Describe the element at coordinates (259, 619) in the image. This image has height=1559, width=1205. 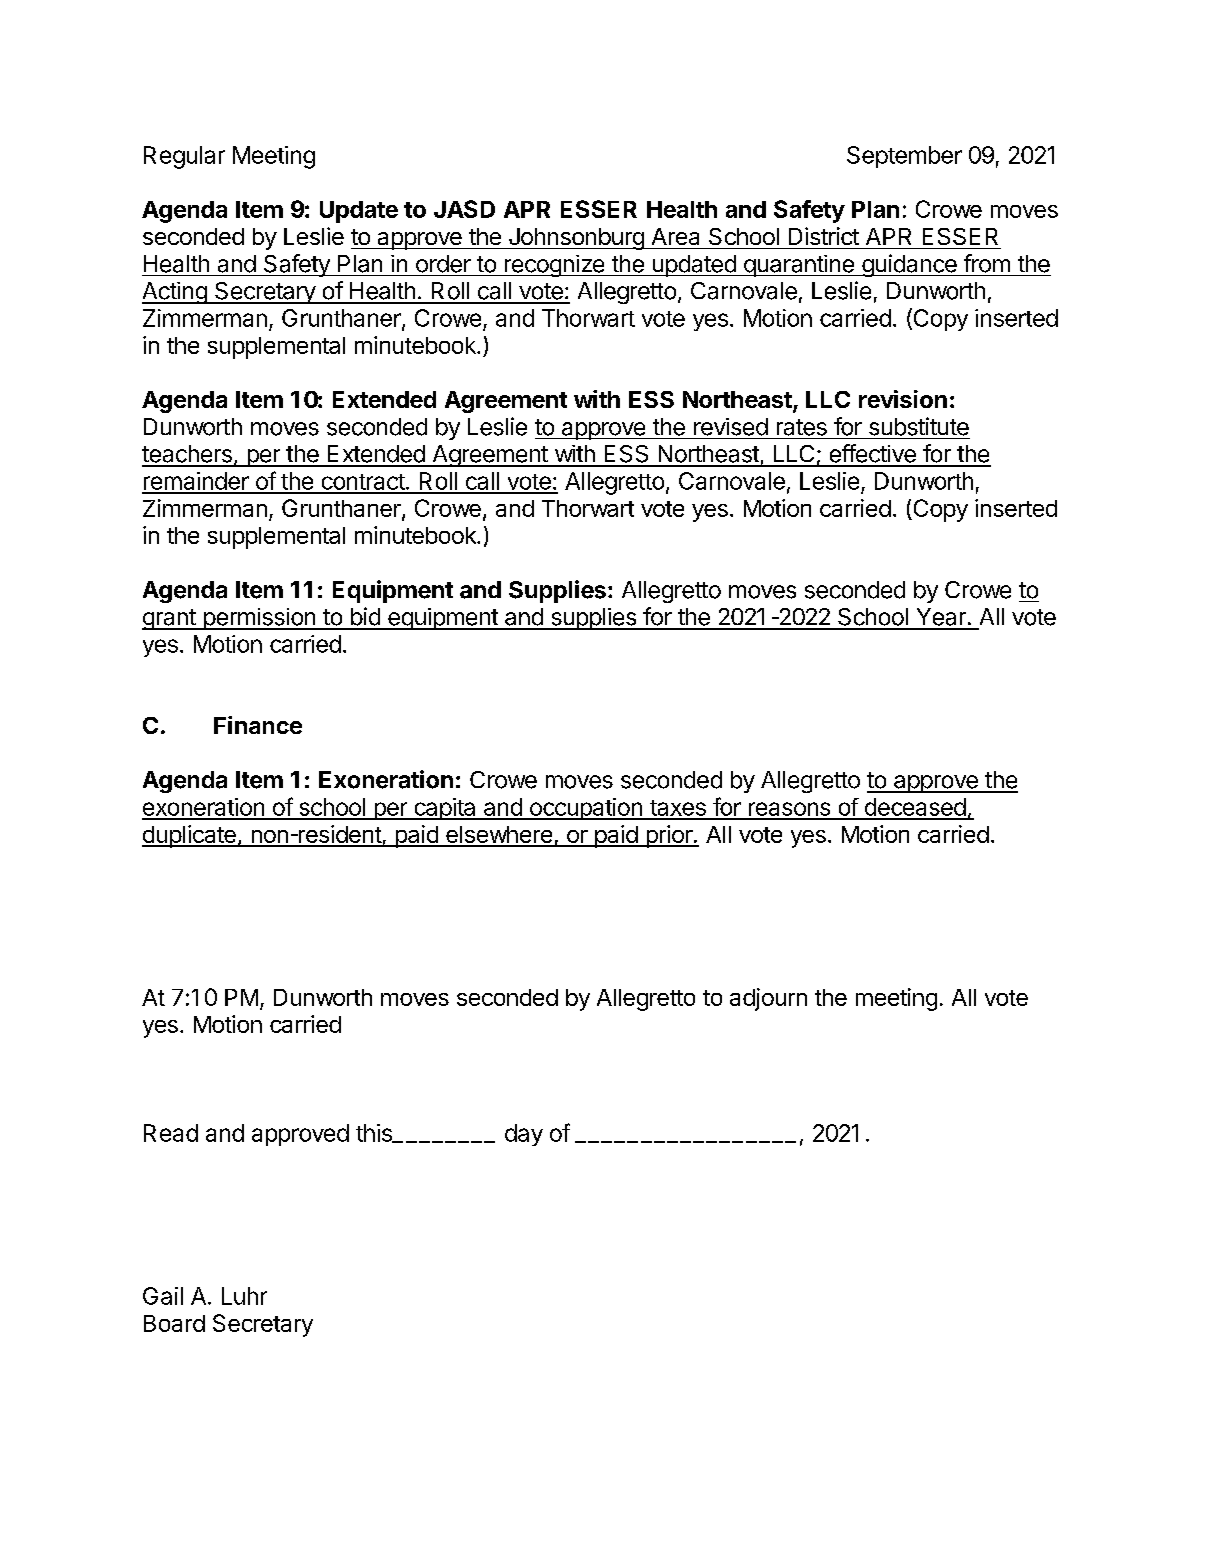
I see `permission` at that location.
